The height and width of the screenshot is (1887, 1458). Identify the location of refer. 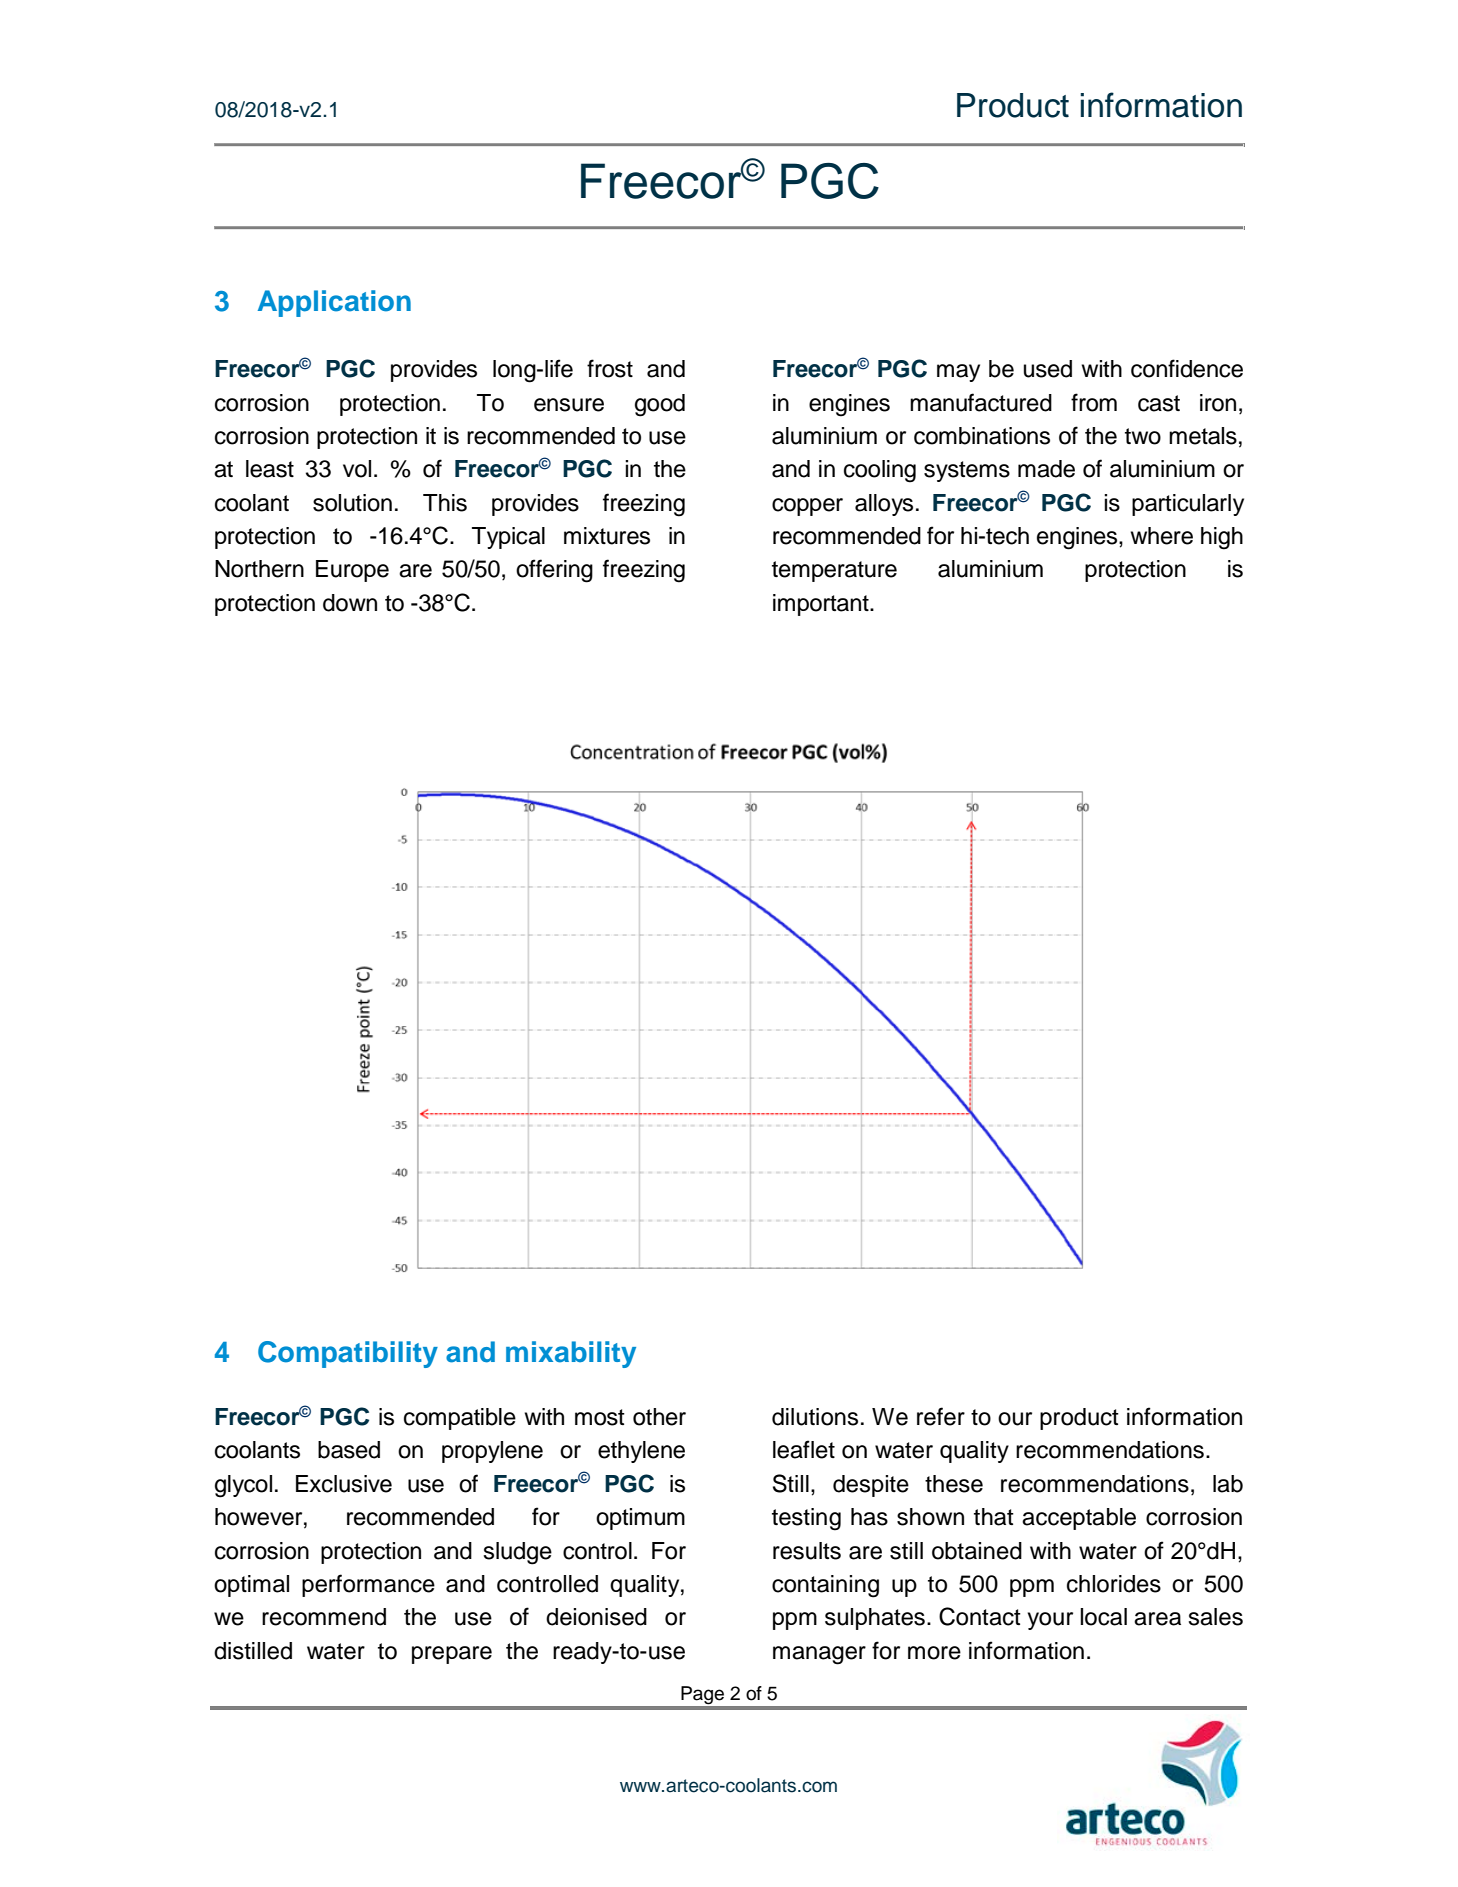
(941, 1416).
